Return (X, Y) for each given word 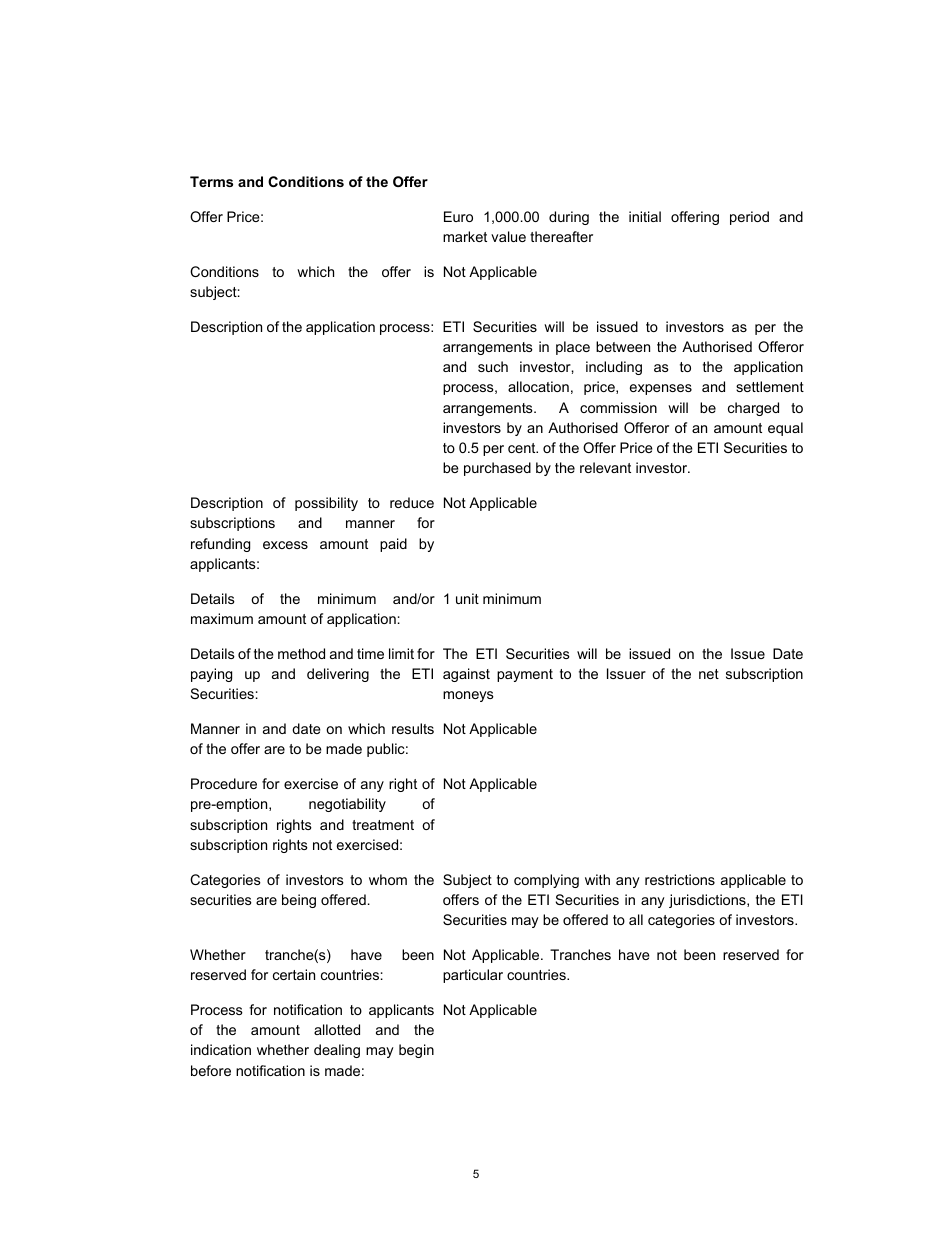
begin (416, 1051)
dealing (337, 1051)
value (508, 236)
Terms (211, 181)
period (749, 218)
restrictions (680, 879)
